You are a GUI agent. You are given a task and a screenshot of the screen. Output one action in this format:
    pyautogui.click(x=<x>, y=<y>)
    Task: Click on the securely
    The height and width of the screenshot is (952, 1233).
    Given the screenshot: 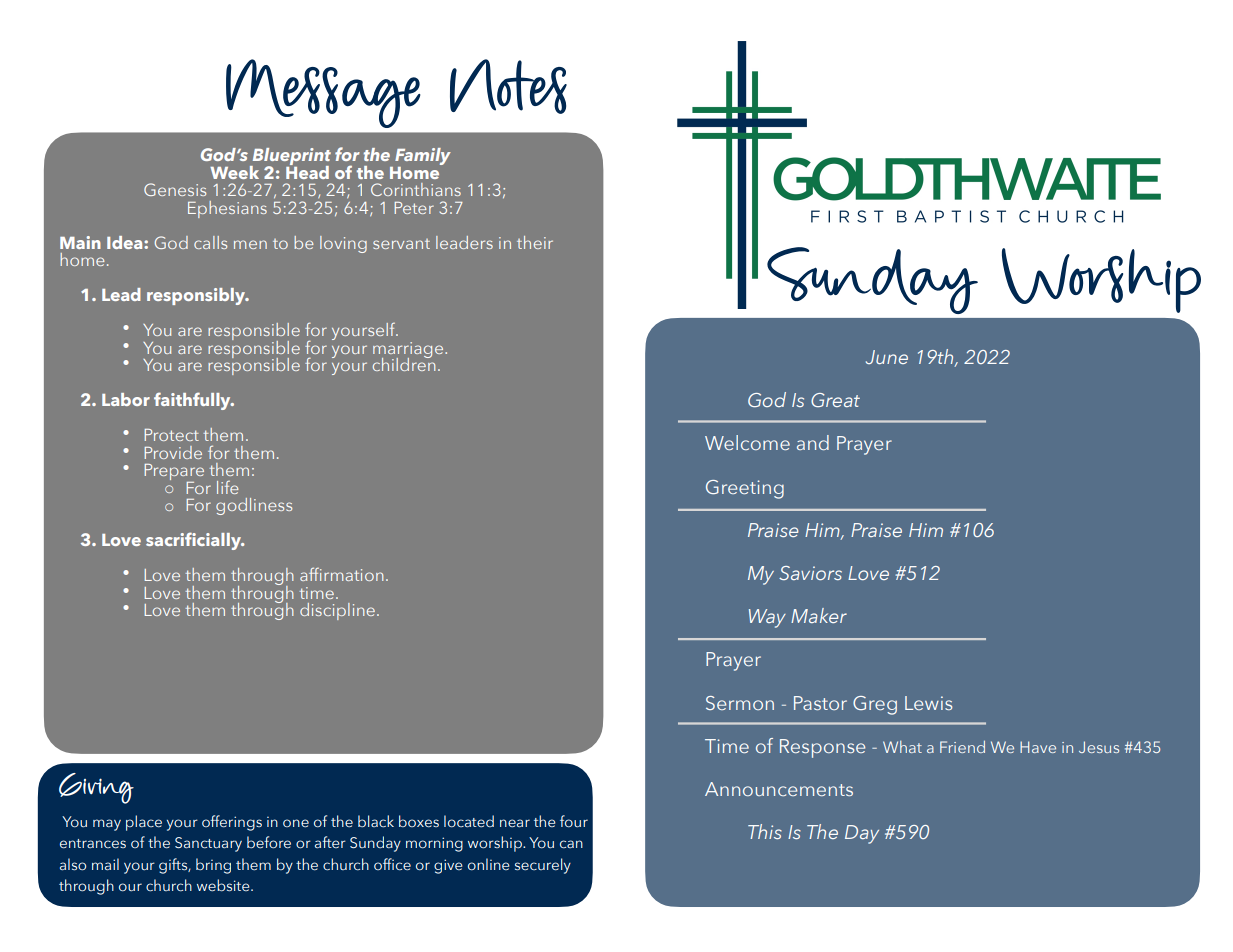 What is the action you would take?
    pyautogui.click(x=543, y=866)
